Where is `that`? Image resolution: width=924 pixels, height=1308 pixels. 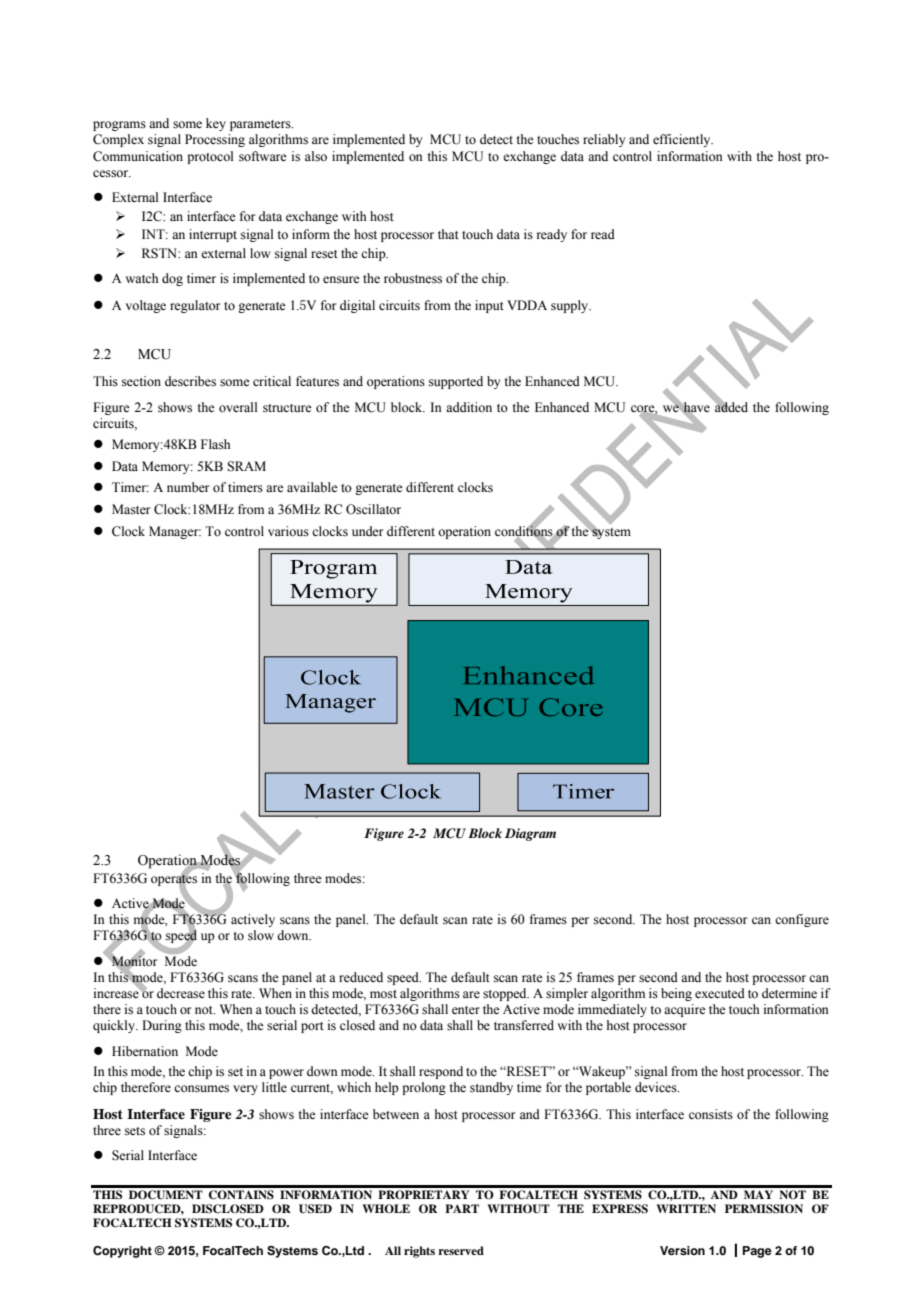 that is located at coordinates (448, 234).
